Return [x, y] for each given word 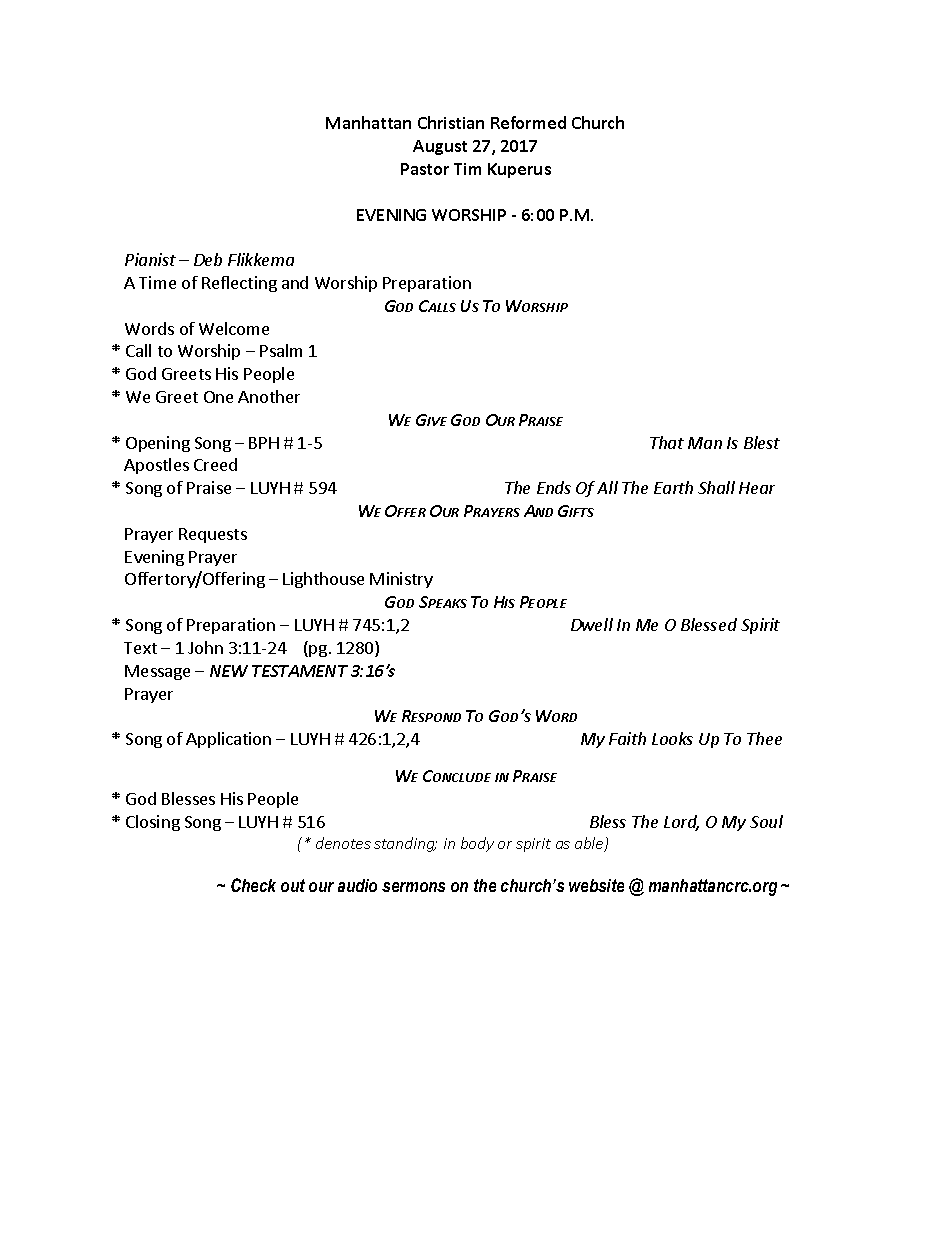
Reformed [528, 122]
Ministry [401, 580]
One [218, 397]
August [440, 147]
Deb [208, 259]
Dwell [592, 624]
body [477, 844]
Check [253, 885]
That [667, 442]
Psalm [281, 350]
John [205, 647]
